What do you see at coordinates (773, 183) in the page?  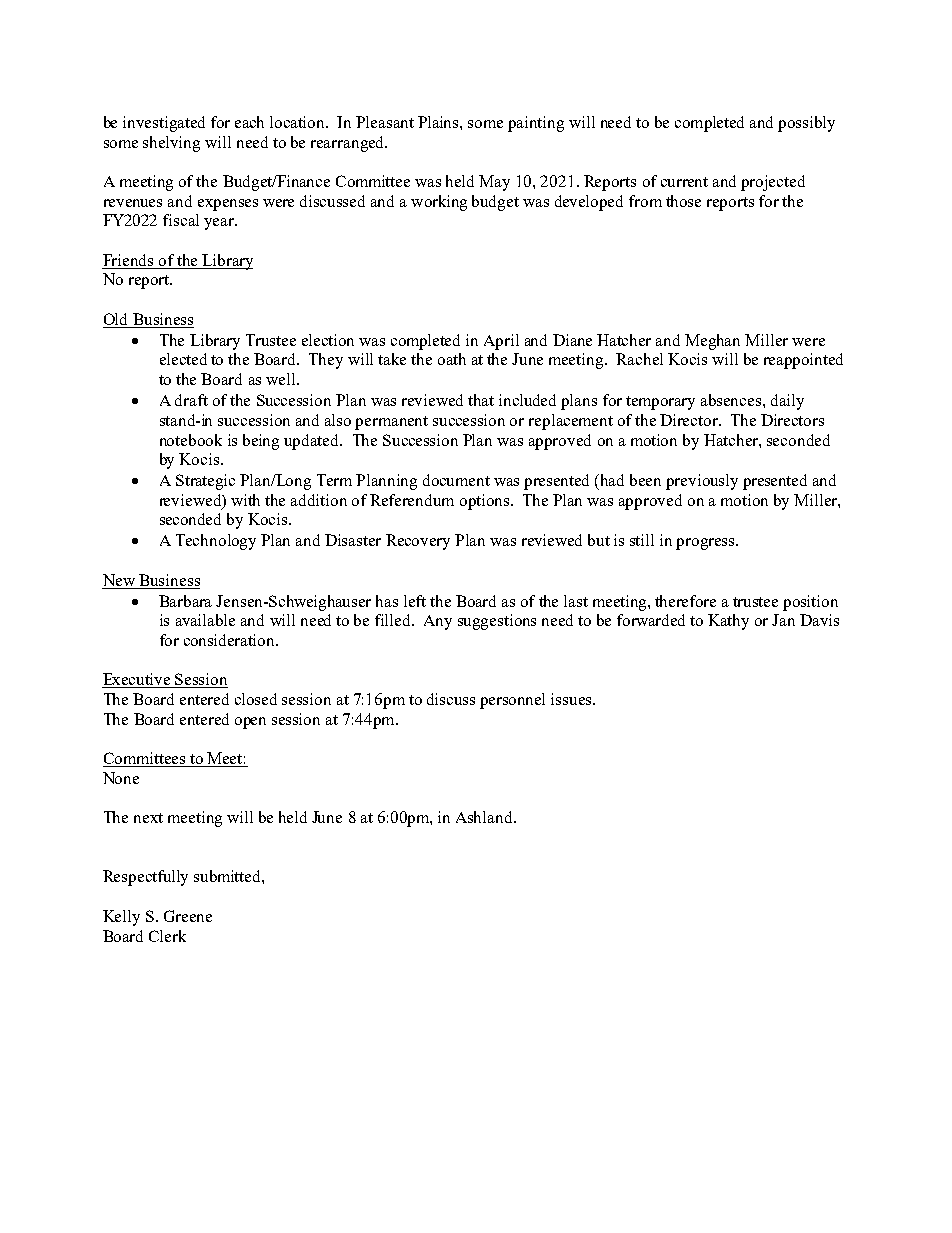 I see `projected` at bounding box center [773, 183].
